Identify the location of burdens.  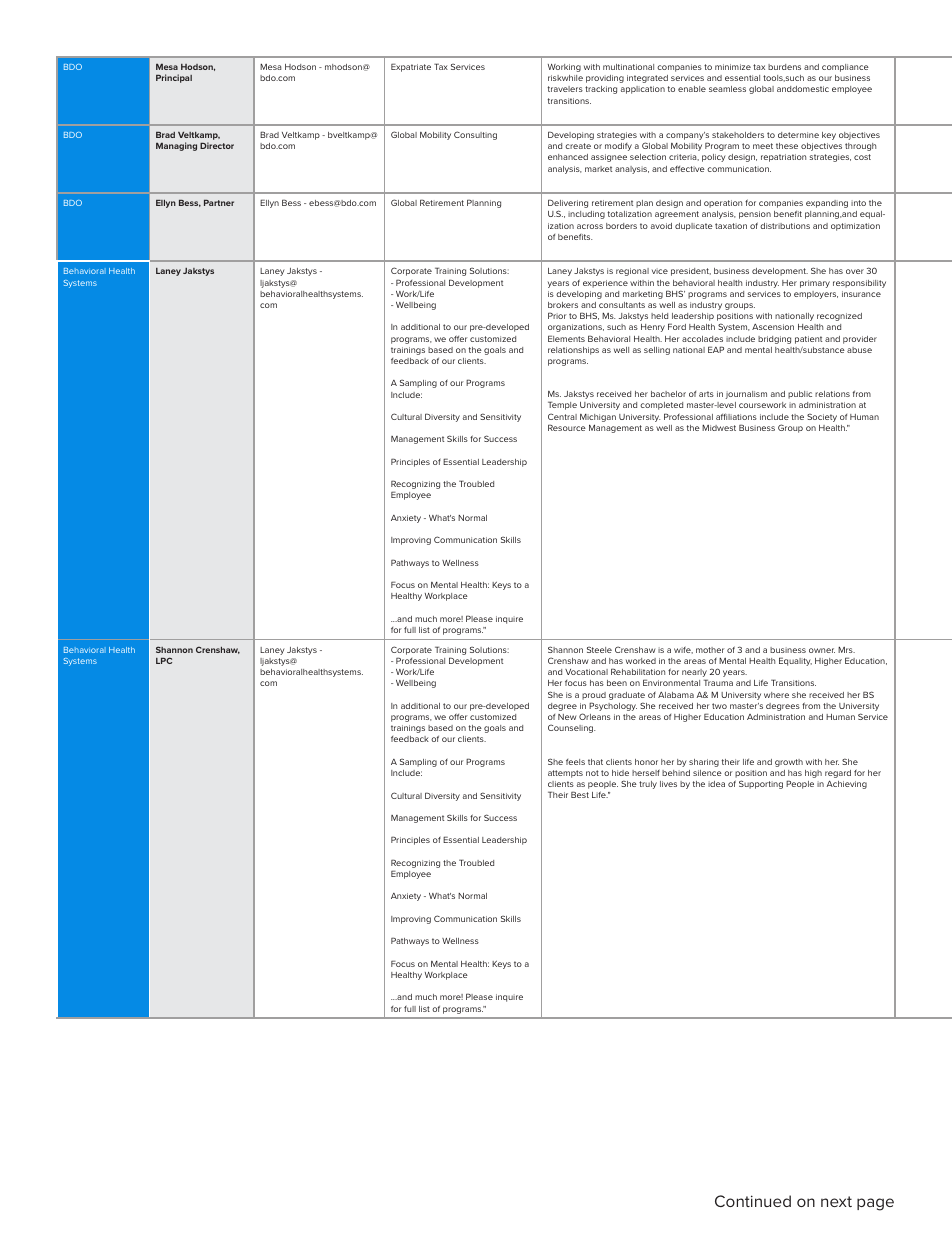
(784, 67).
